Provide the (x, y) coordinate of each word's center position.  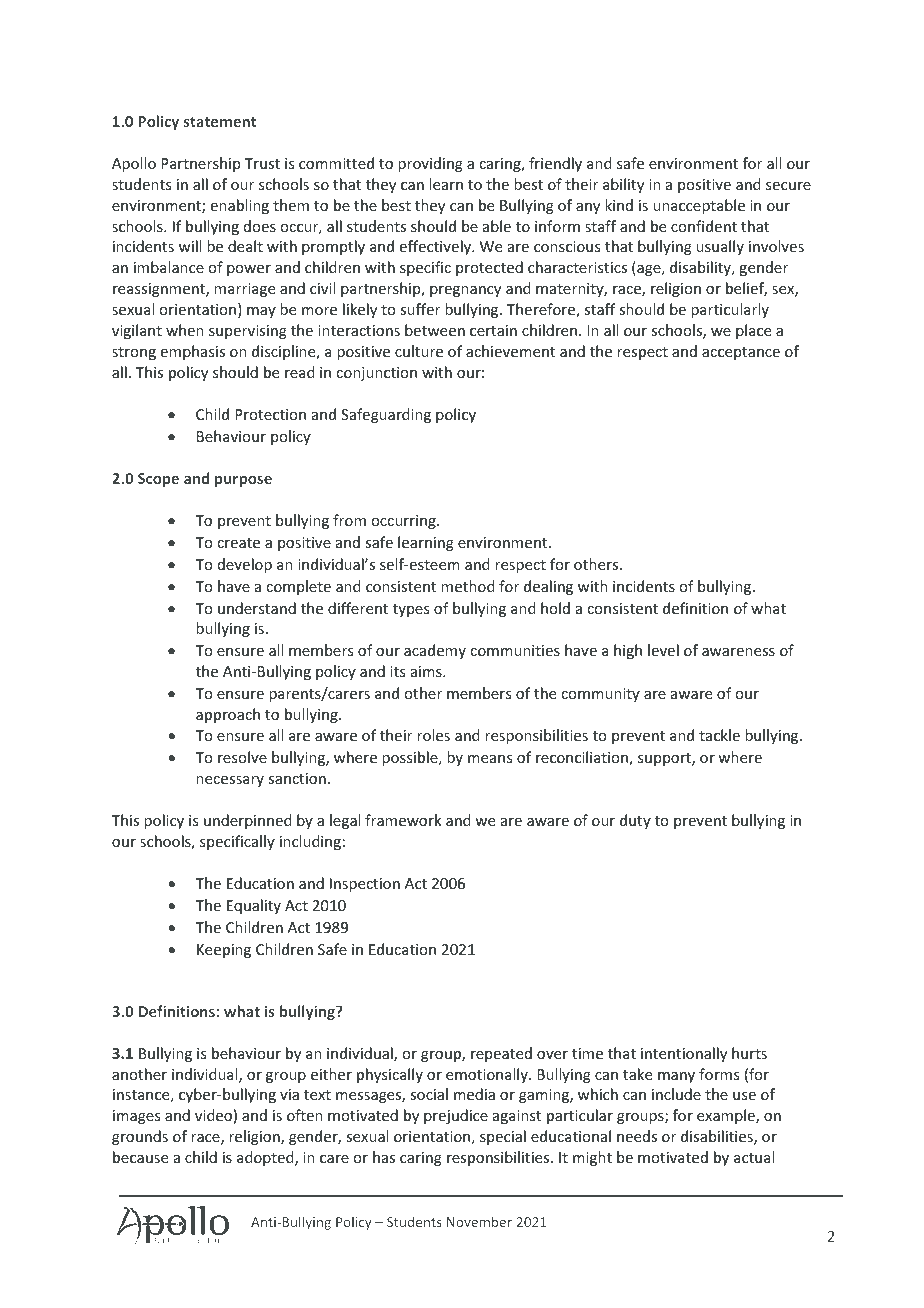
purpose (243, 481)
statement (220, 122)
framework (403, 820)
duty (635, 821)
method (468, 586)
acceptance (741, 353)
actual (754, 1157)
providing (430, 164)
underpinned (248, 821)
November (479, 1221)
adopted (266, 1158)
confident (704, 226)
